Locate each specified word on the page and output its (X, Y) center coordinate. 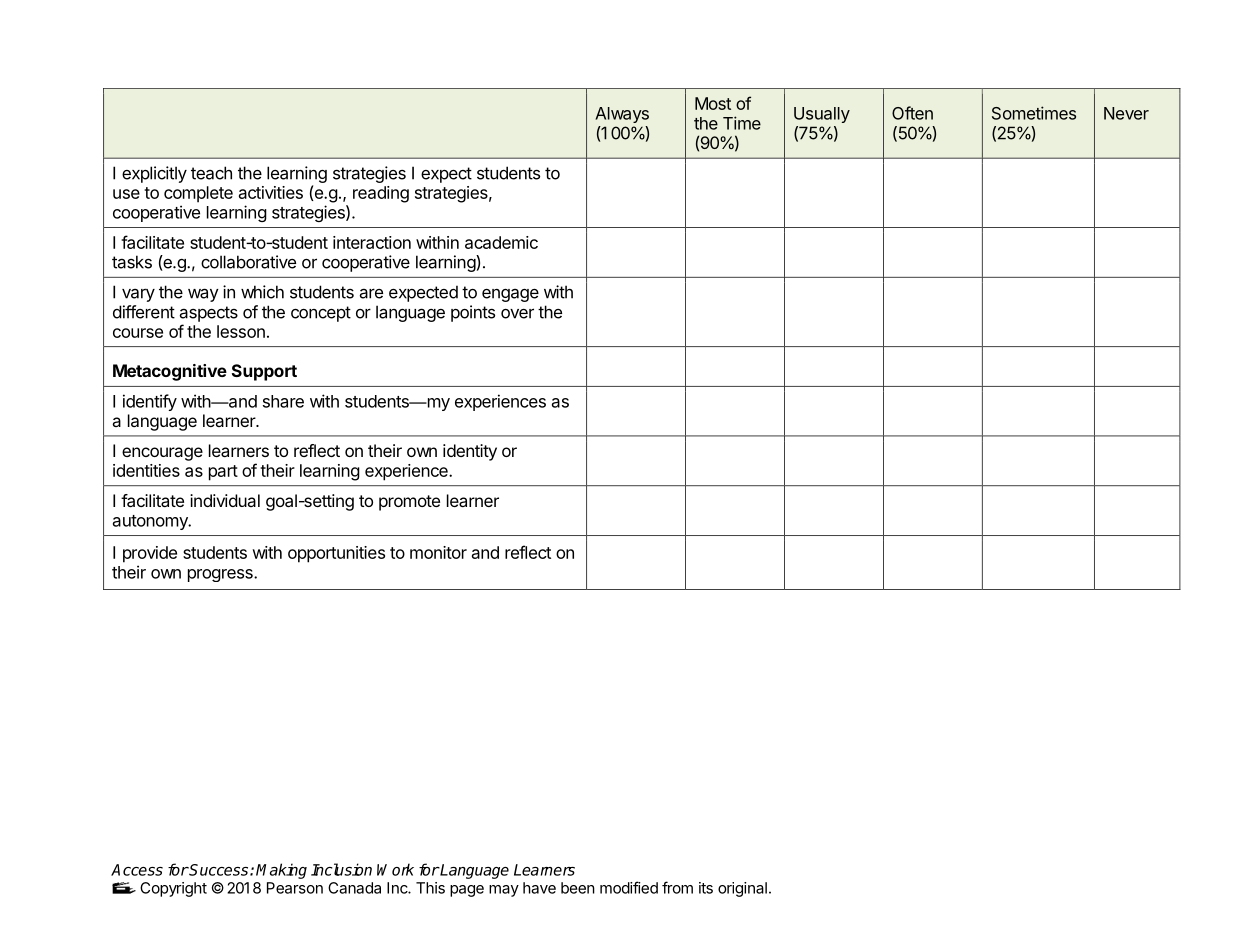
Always (622, 115)
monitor (438, 552)
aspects (208, 314)
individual (225, 500)
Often (912, 113)
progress (221, 575)
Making (281, 871)
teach (211, 173)
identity (470, 452)
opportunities (336, 554)
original (742, 889)
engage (510, 295)
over (517, 313)
